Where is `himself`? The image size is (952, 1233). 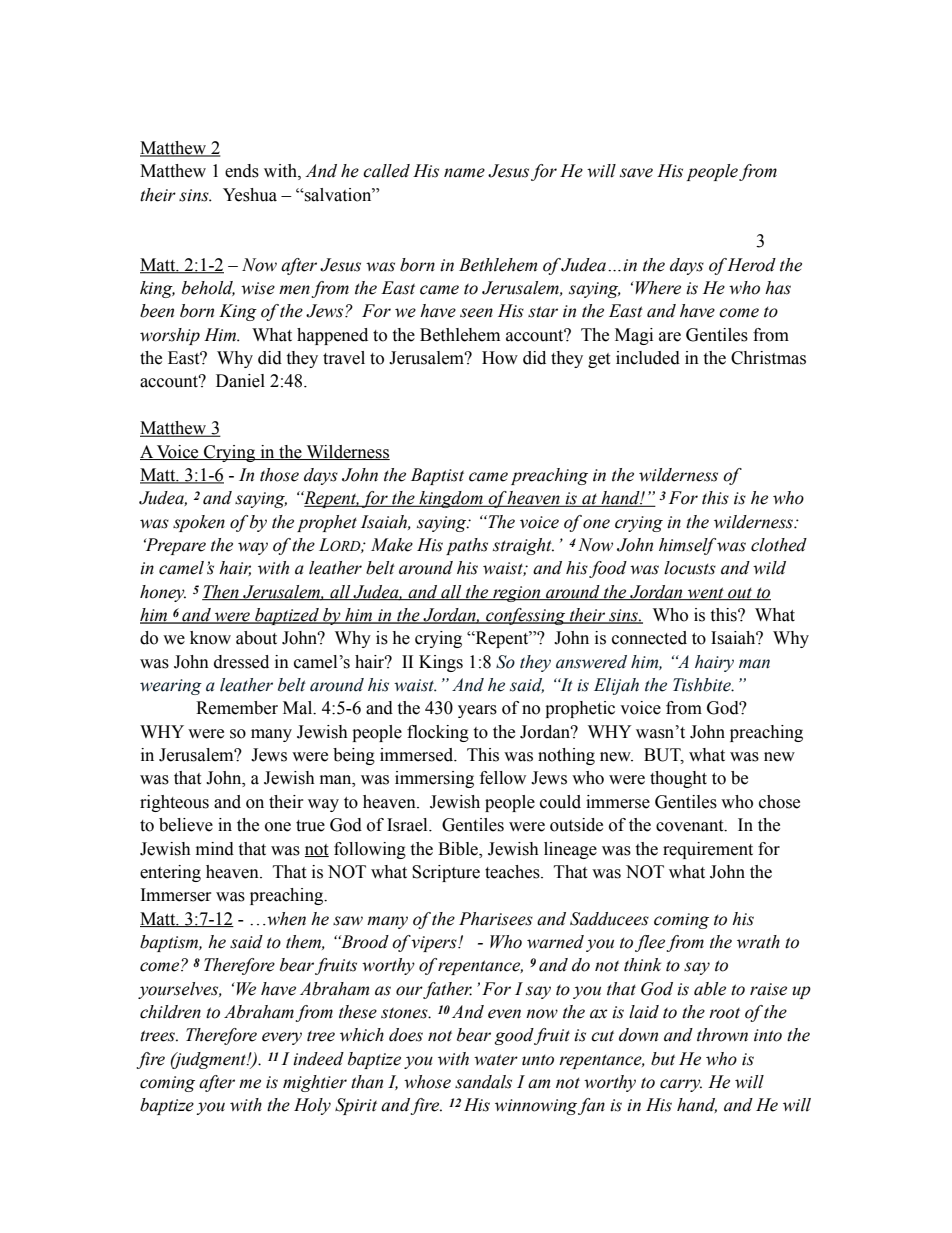 himself is located at coordinates (687, 546).
